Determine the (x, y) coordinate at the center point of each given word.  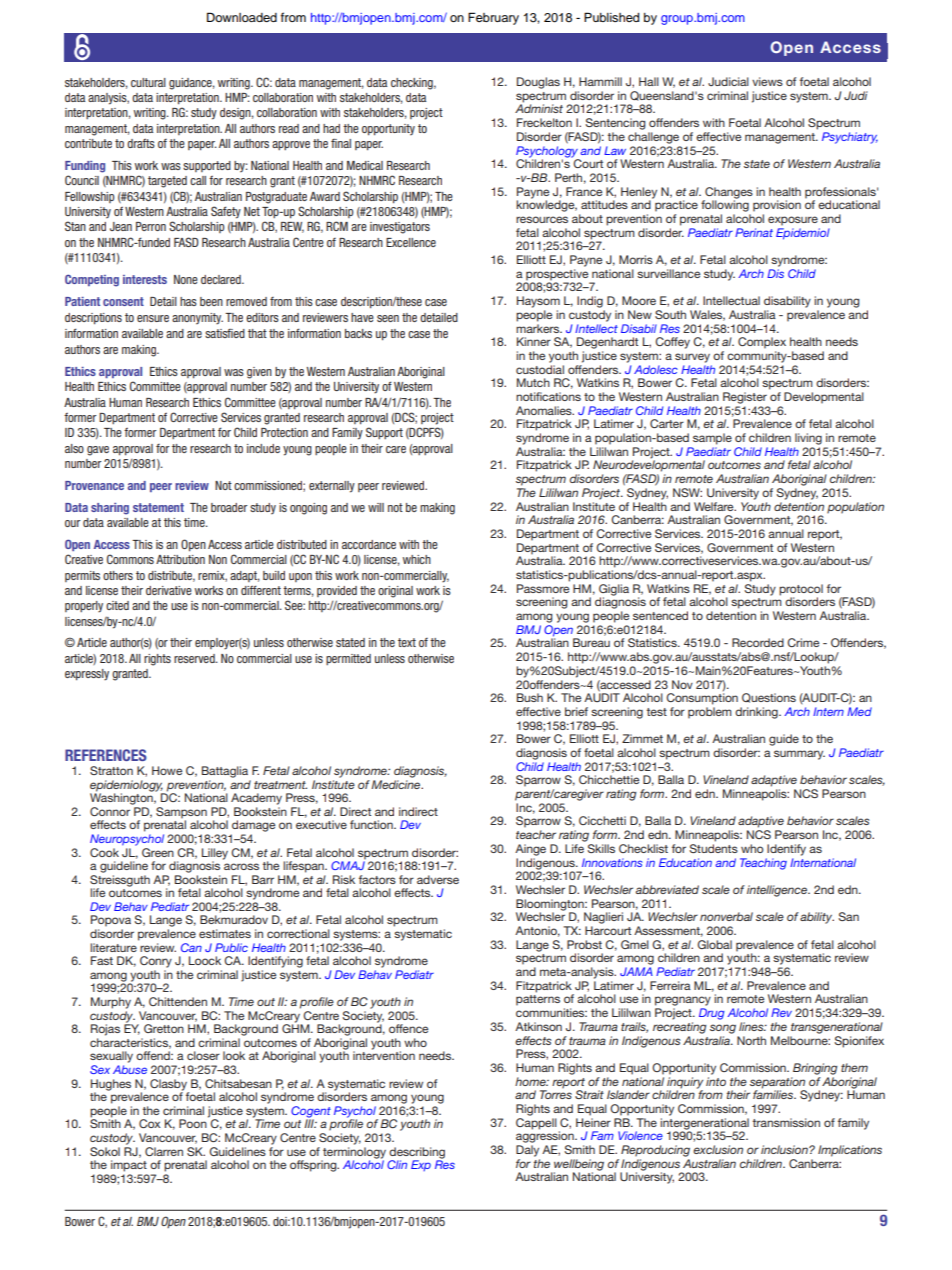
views (767, 81)
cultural (148, 82)
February (493, 18)
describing (417, 1154)
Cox (150, 1123)
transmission (786, 1122)
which (417, 559)
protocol (801, 591)
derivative (169, 590)
